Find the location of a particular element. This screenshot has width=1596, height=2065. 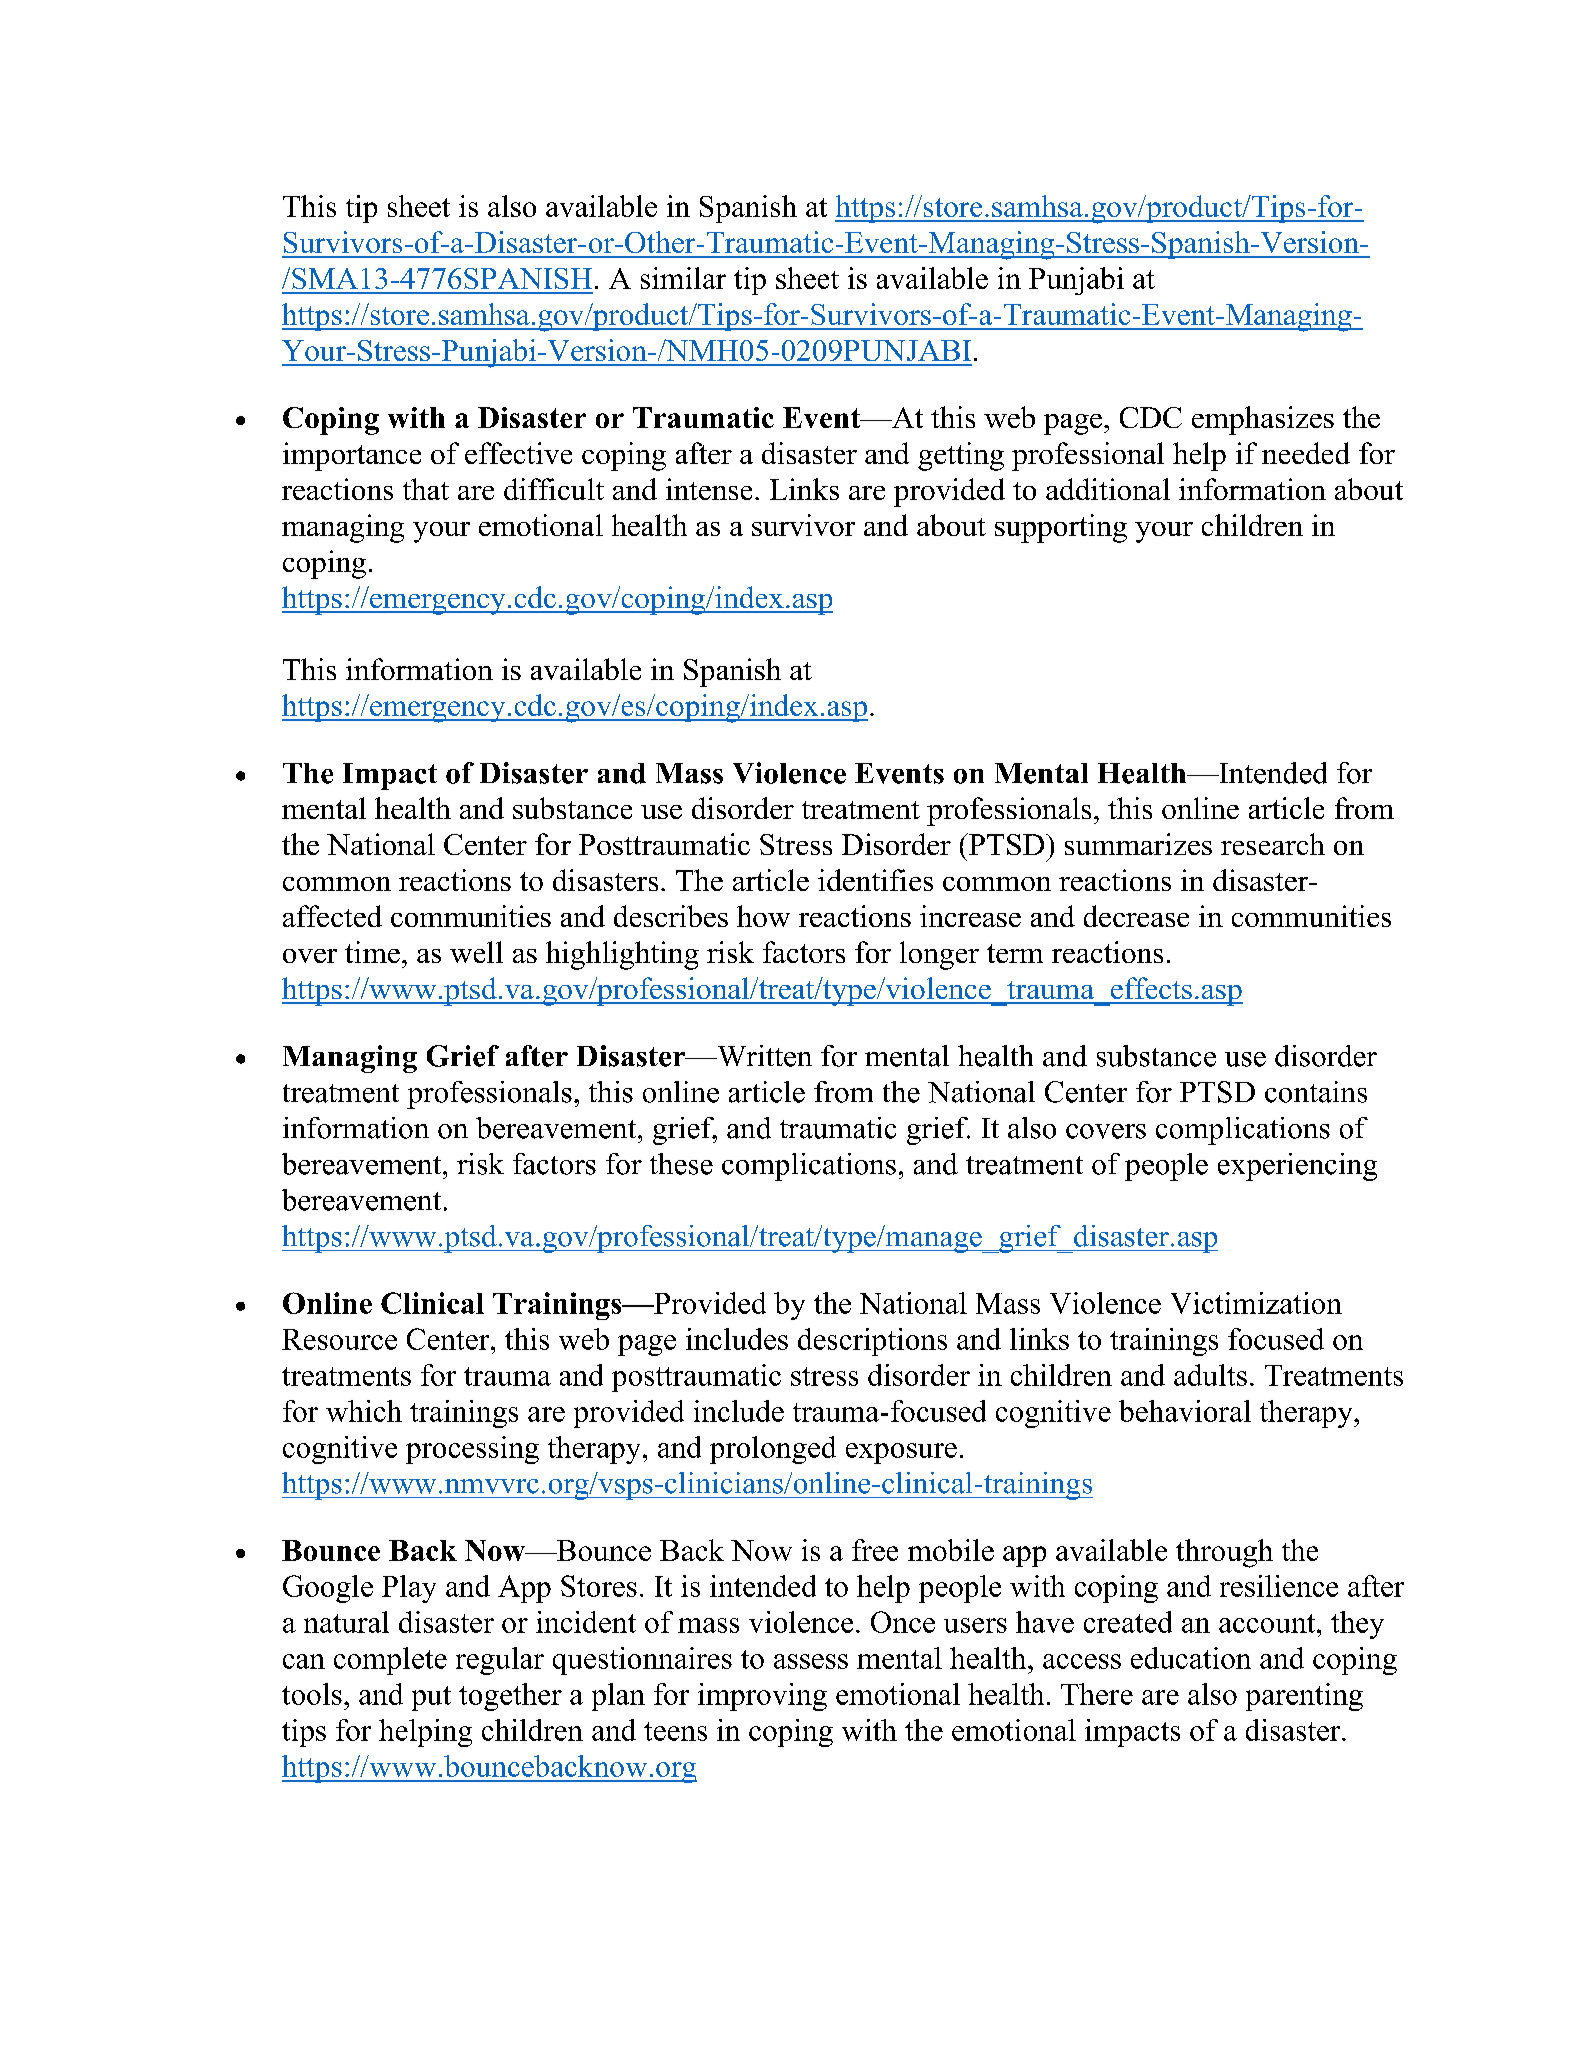

longer is located at coordinates (939, 955).
